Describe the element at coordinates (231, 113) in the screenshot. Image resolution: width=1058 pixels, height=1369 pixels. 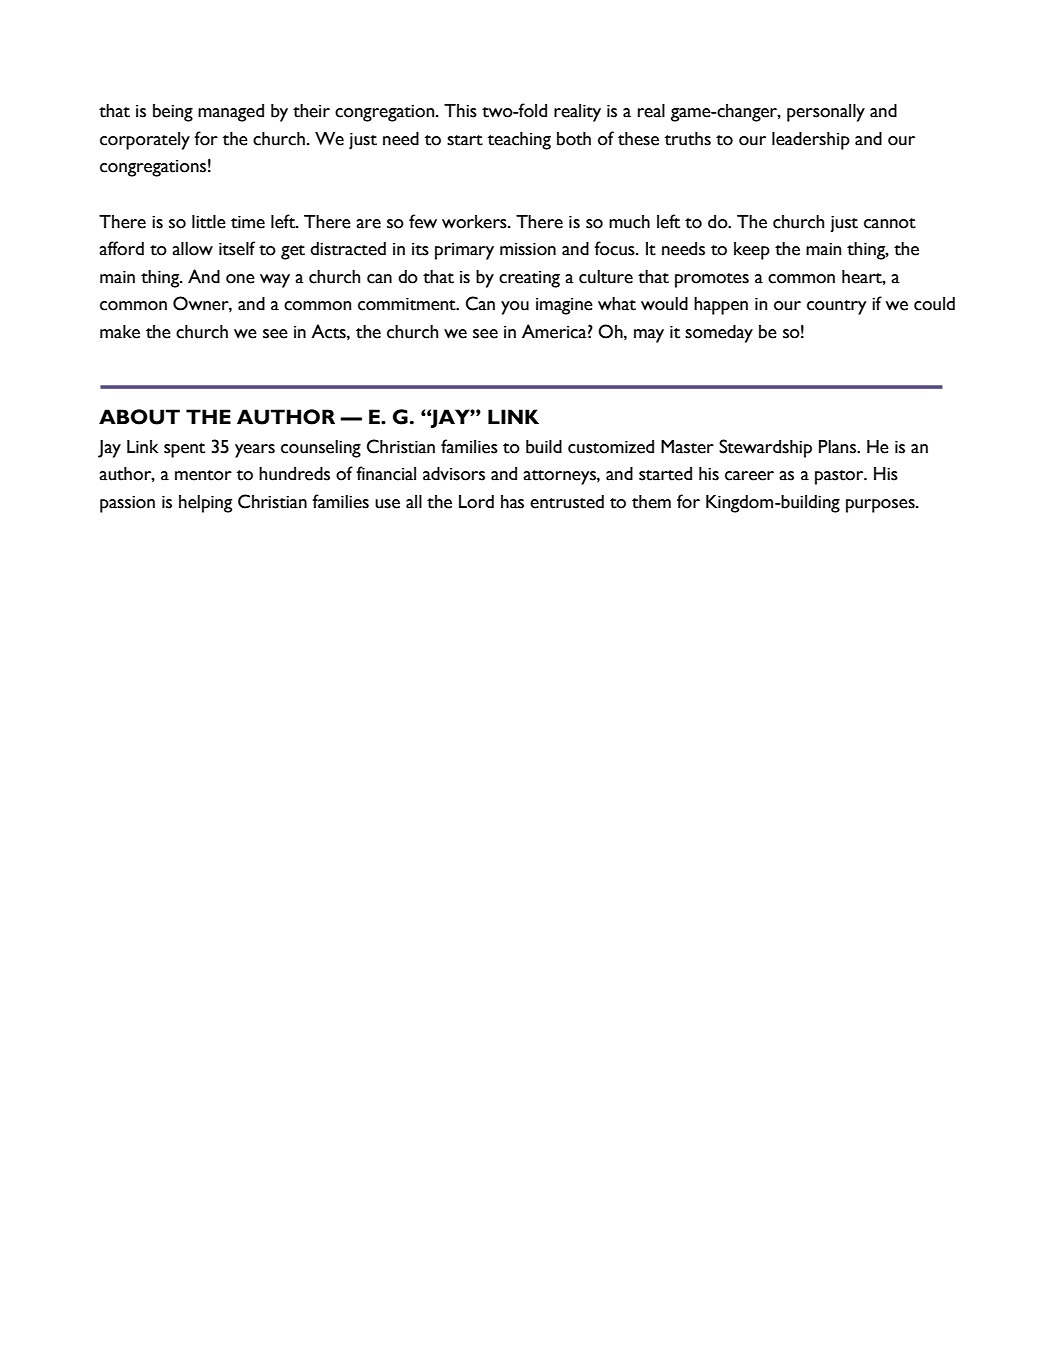
I see `managed` at that location.
